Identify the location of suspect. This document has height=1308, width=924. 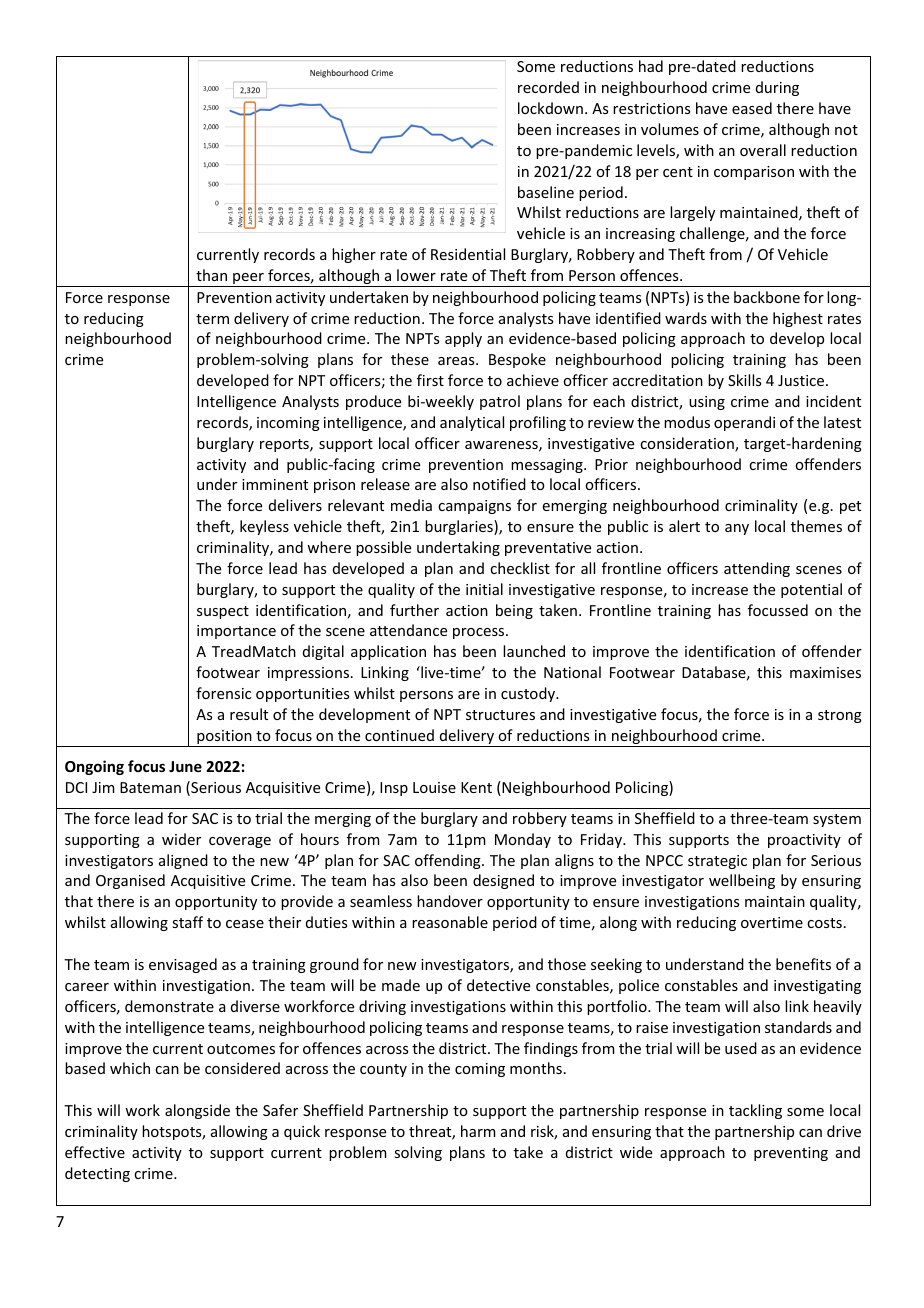
(223, 612).
